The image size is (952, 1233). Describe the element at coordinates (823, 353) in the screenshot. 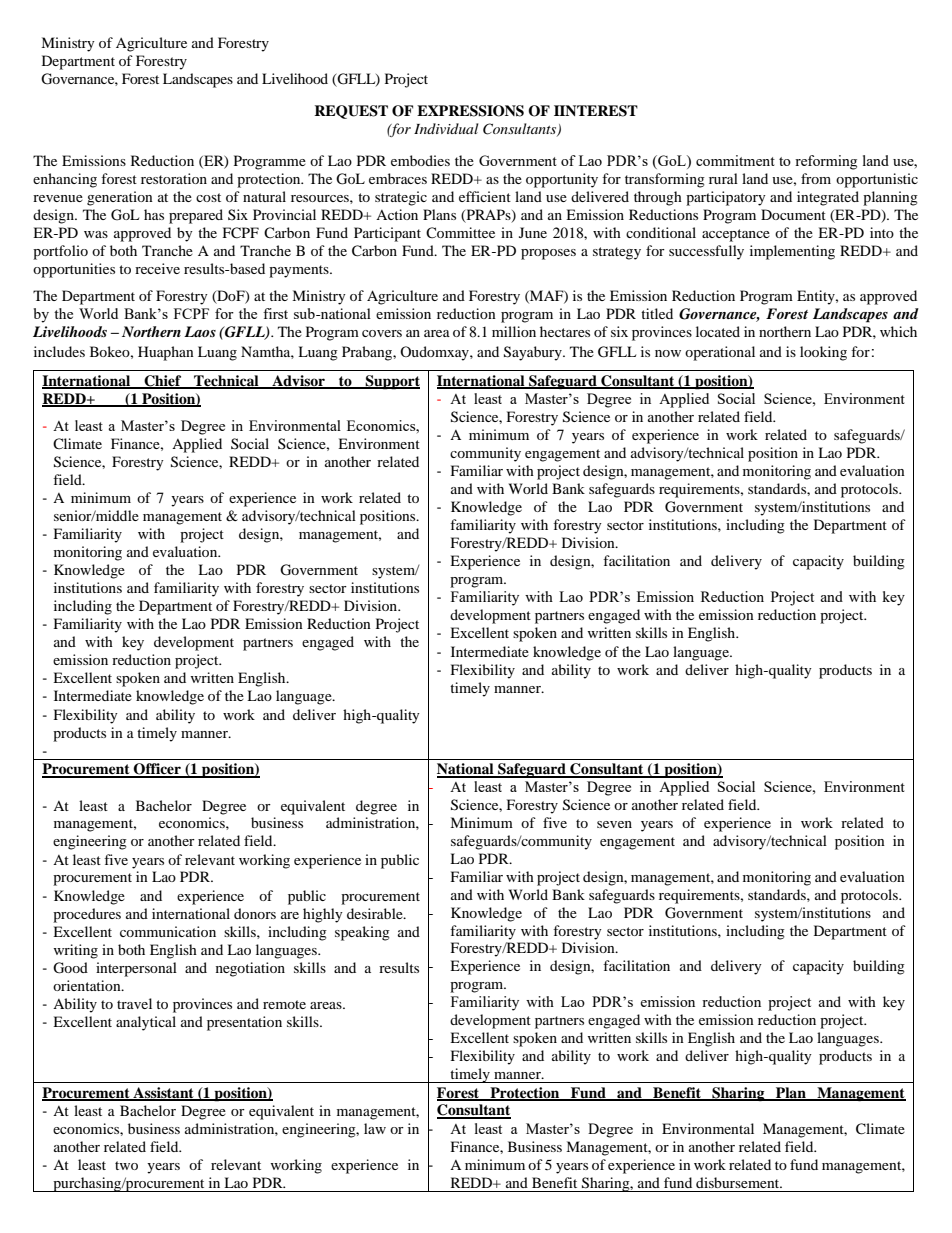

I see `looking` at that location.
